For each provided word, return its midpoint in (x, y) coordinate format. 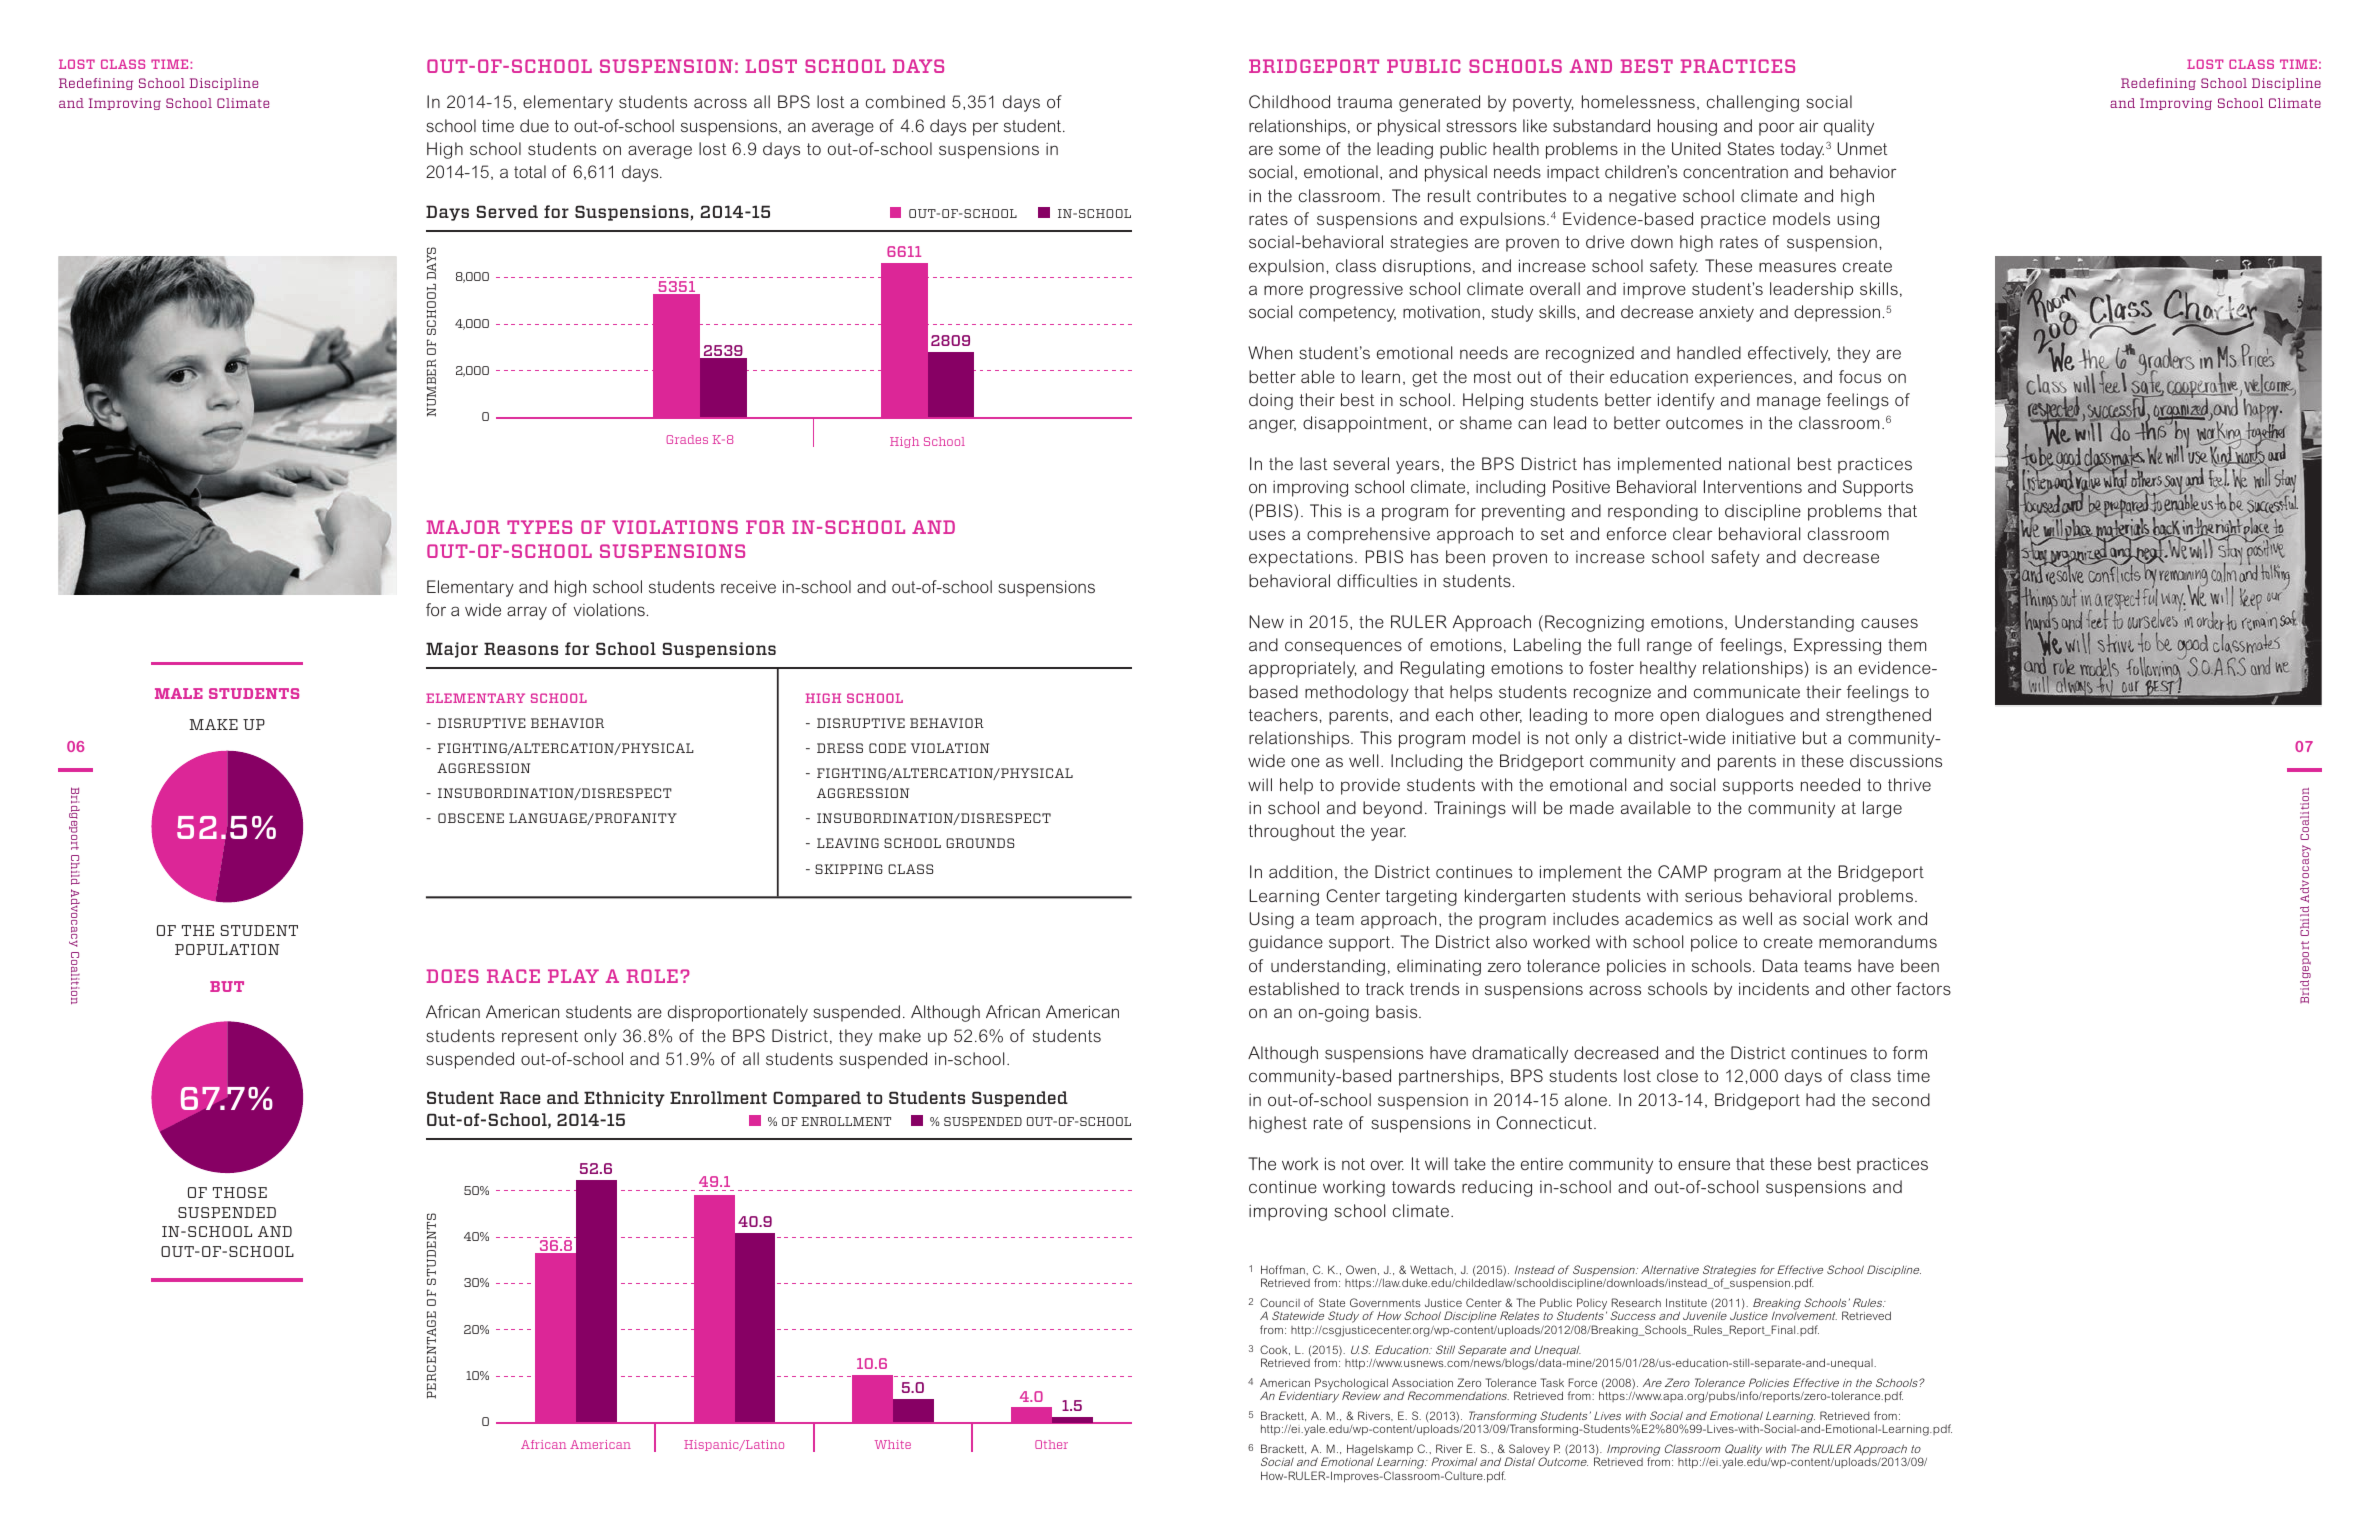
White (893, 1444)
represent (540, 1038)
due (534, 125)
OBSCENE (471, 818)
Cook (1275, 1350)
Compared (817, 1099)
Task (1552, 1382)
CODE (887, 748)
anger (1272, 426)
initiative (1764, 737)
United (1696, 148)
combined (905, 101)
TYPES (539, 527)
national (1759, 463)
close (1677, 1075)
